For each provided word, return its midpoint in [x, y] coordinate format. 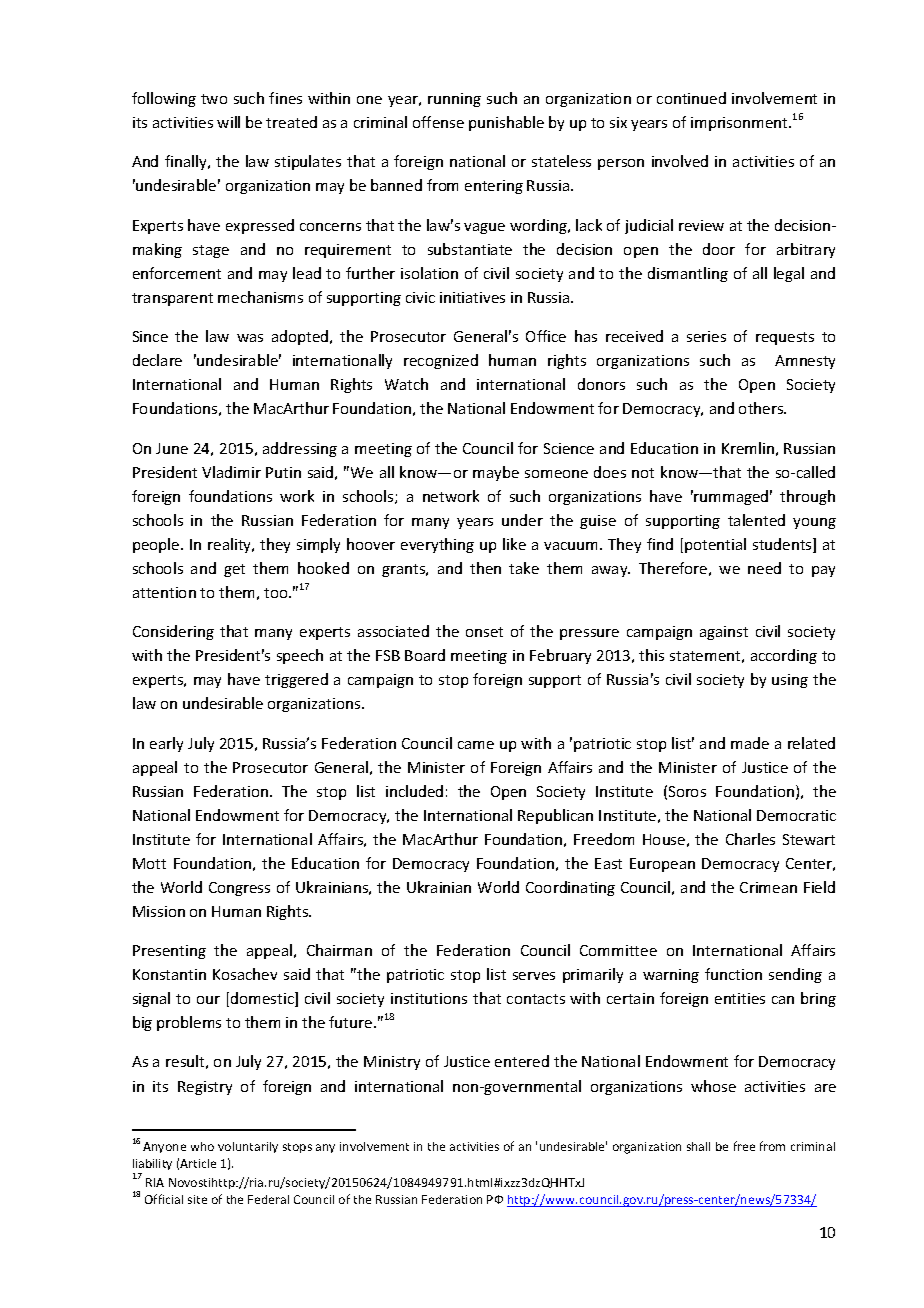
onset [484, 632]
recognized [441, 361]
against [724, 633]
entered [522, 1061]
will [228, 122]
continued [691, 98]
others [762, 408]
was [250, 338]
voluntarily [248, 1147]
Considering [173, 632]
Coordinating [570, 888]
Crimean [768, 887]
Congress [239, 889]
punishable [506, 123]
